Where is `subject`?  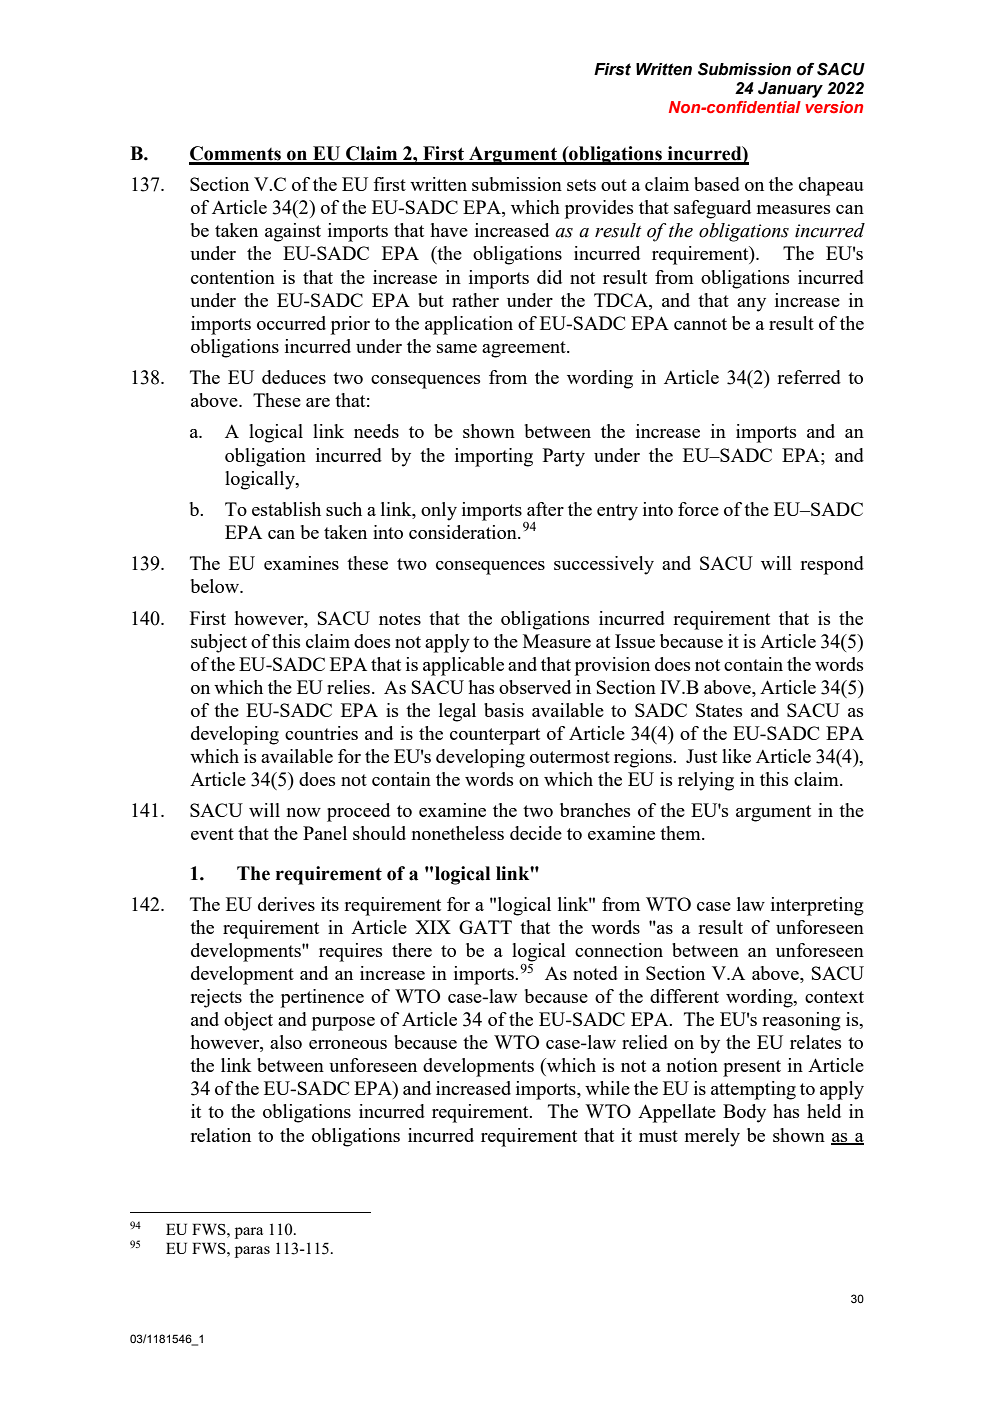 subject is located at coordinates (219, 643).
